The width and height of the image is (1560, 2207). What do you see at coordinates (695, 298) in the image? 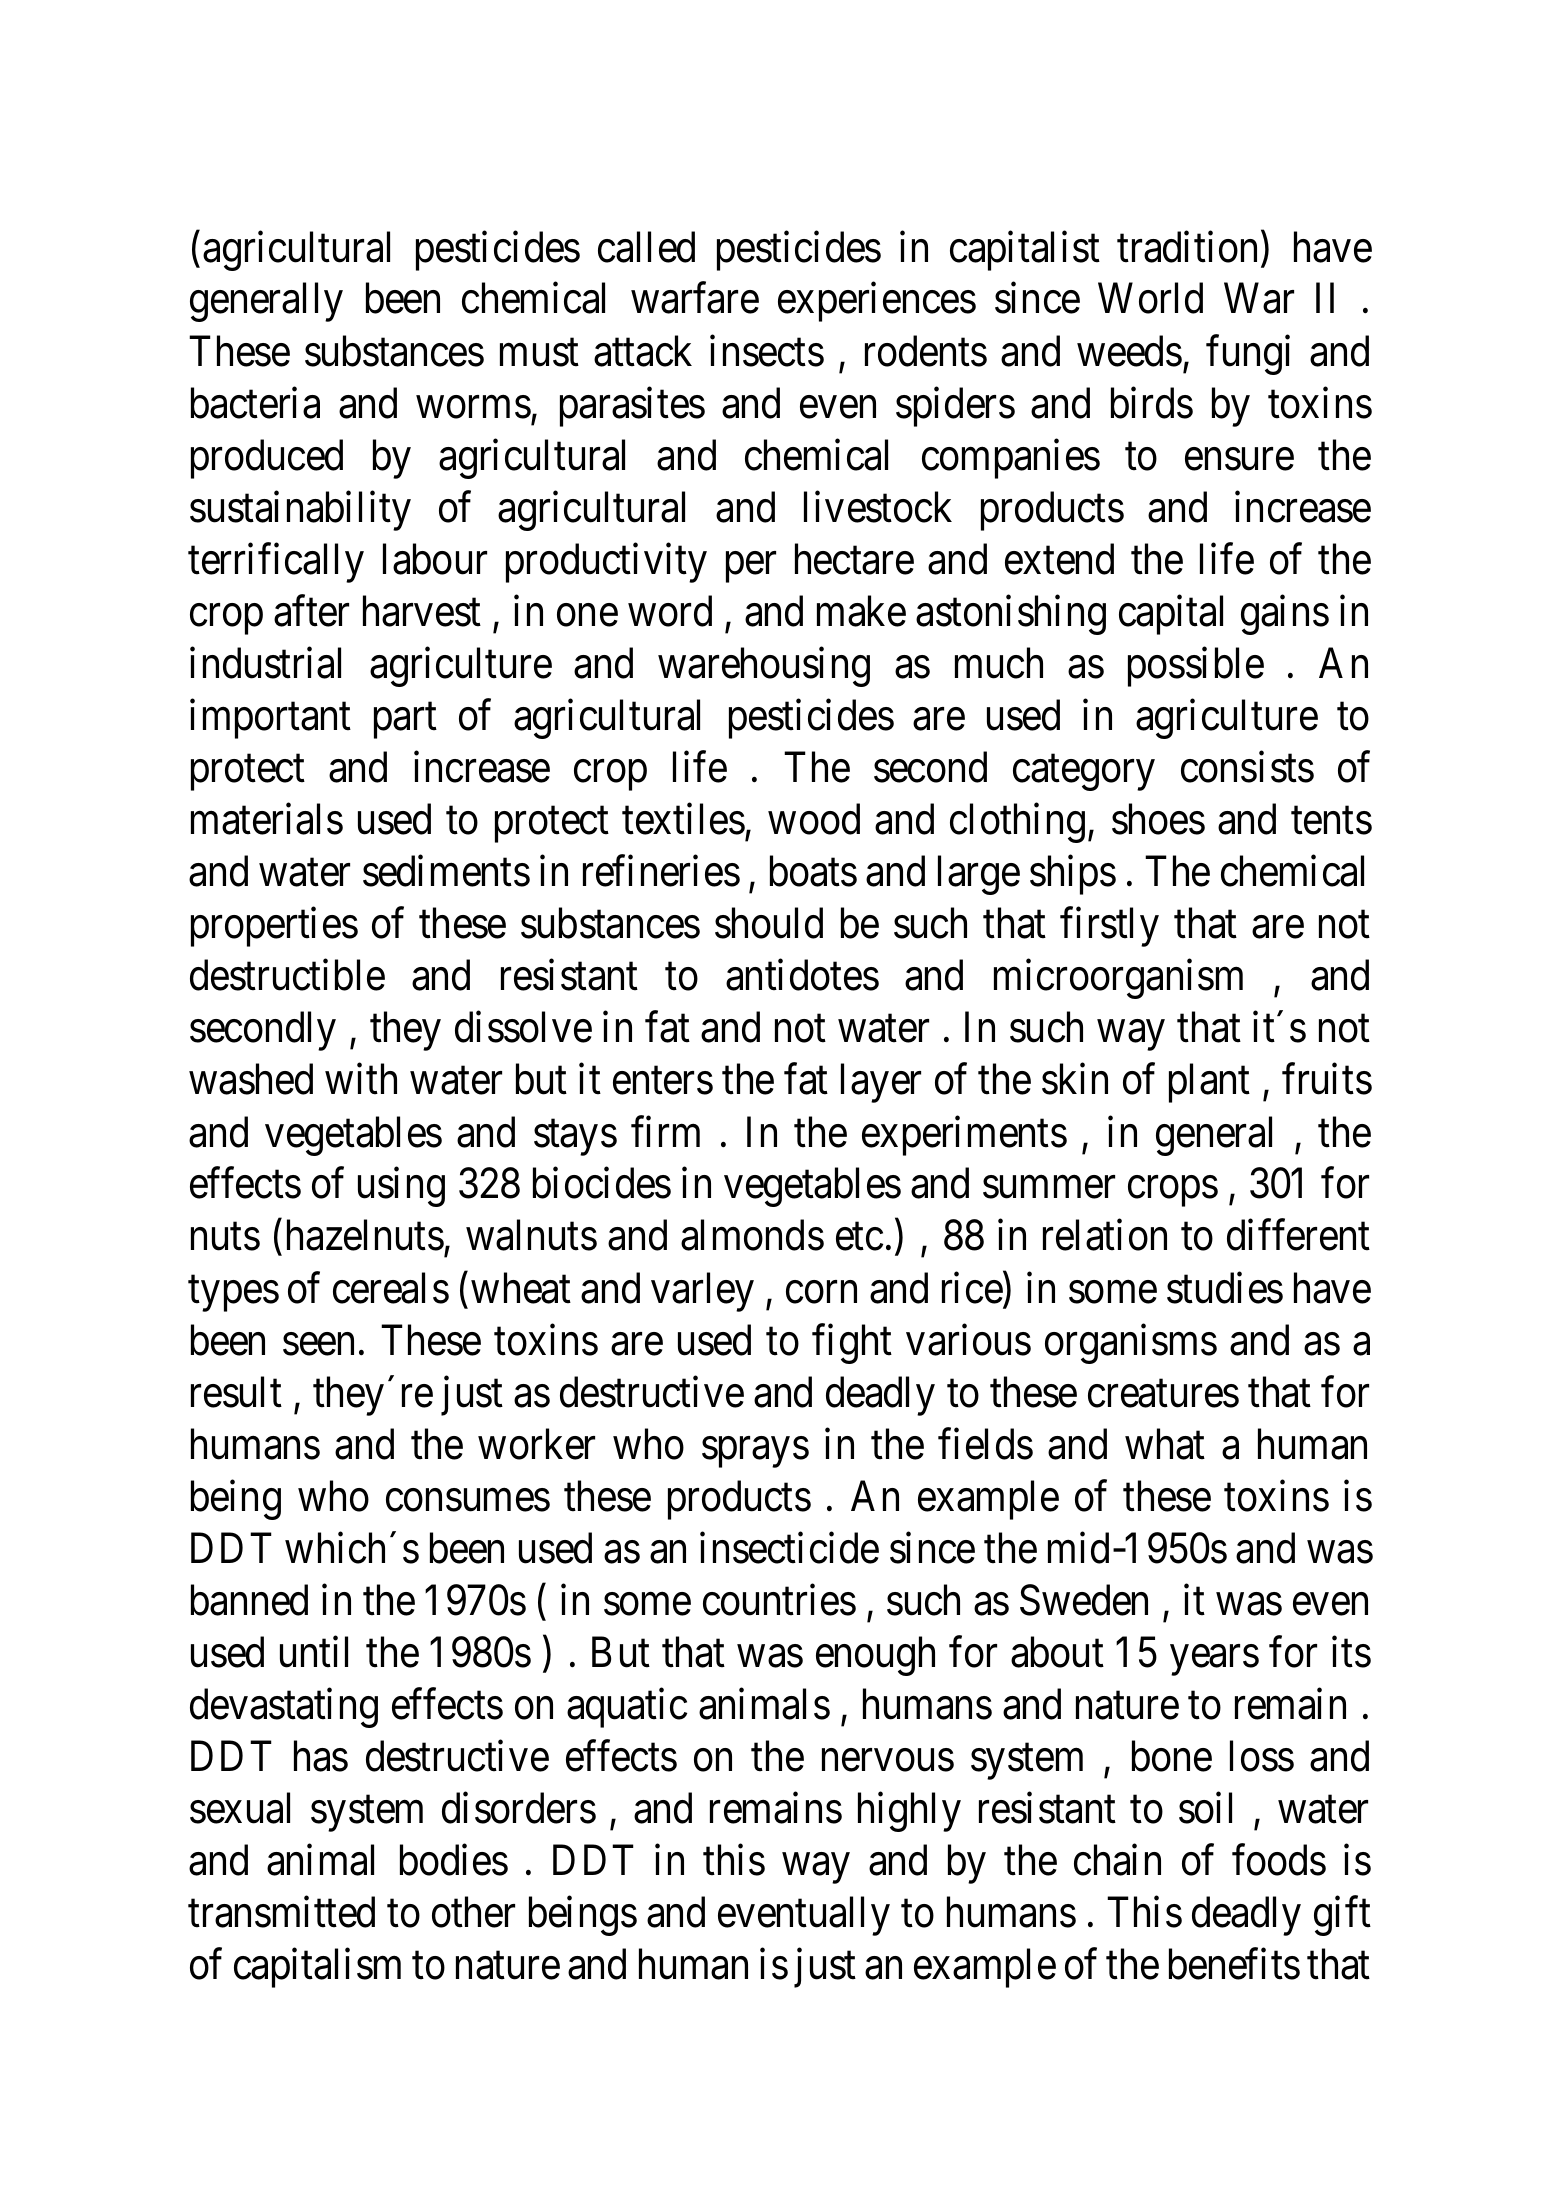
I see `warfare` at bounding box center [695, 298].
